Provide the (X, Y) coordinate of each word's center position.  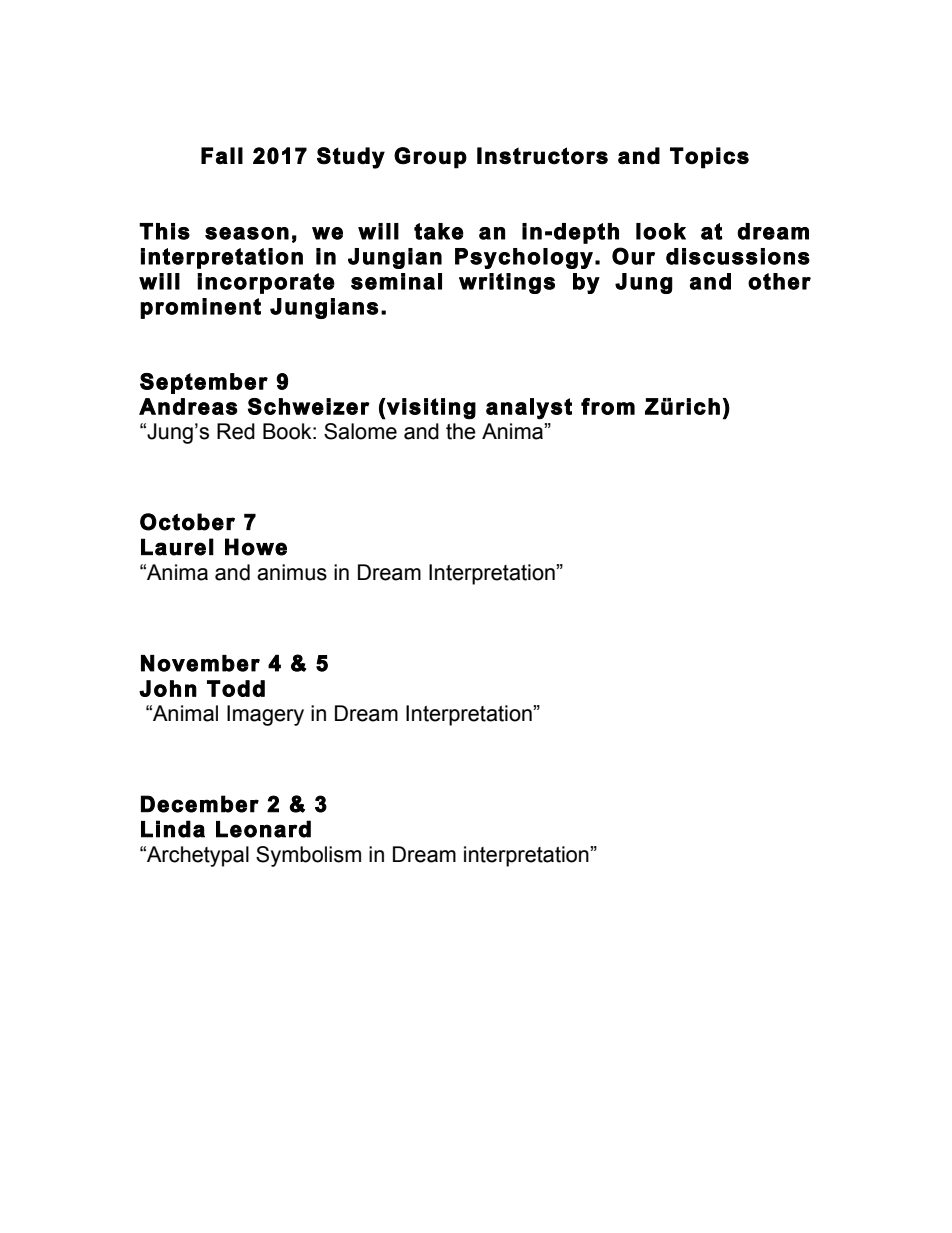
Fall (222, 155)
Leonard (263, 829)
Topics (709, 158)
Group (430, 158)
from (608, 406)
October (187, 522)
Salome (360, 431)
